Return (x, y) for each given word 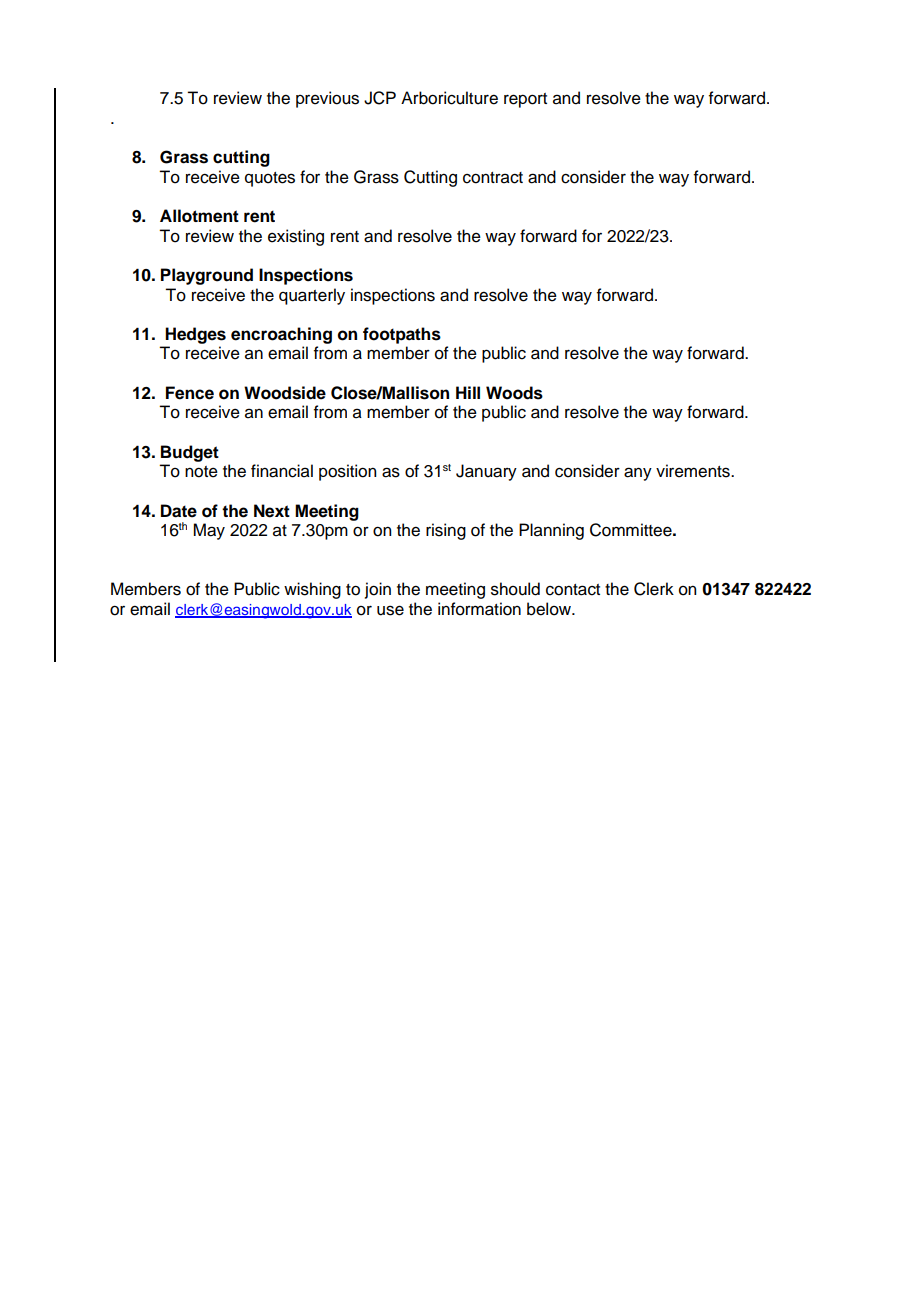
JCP (380, 98)
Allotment (199, 216)
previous (327, 99)
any (638, 474)
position (347, 472)
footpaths (402, 335)
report (525, 100)
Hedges (195, 335)
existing (296, 237)
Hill (468, 392)
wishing (312, 590)
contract (493, 178)
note (201, 472)
